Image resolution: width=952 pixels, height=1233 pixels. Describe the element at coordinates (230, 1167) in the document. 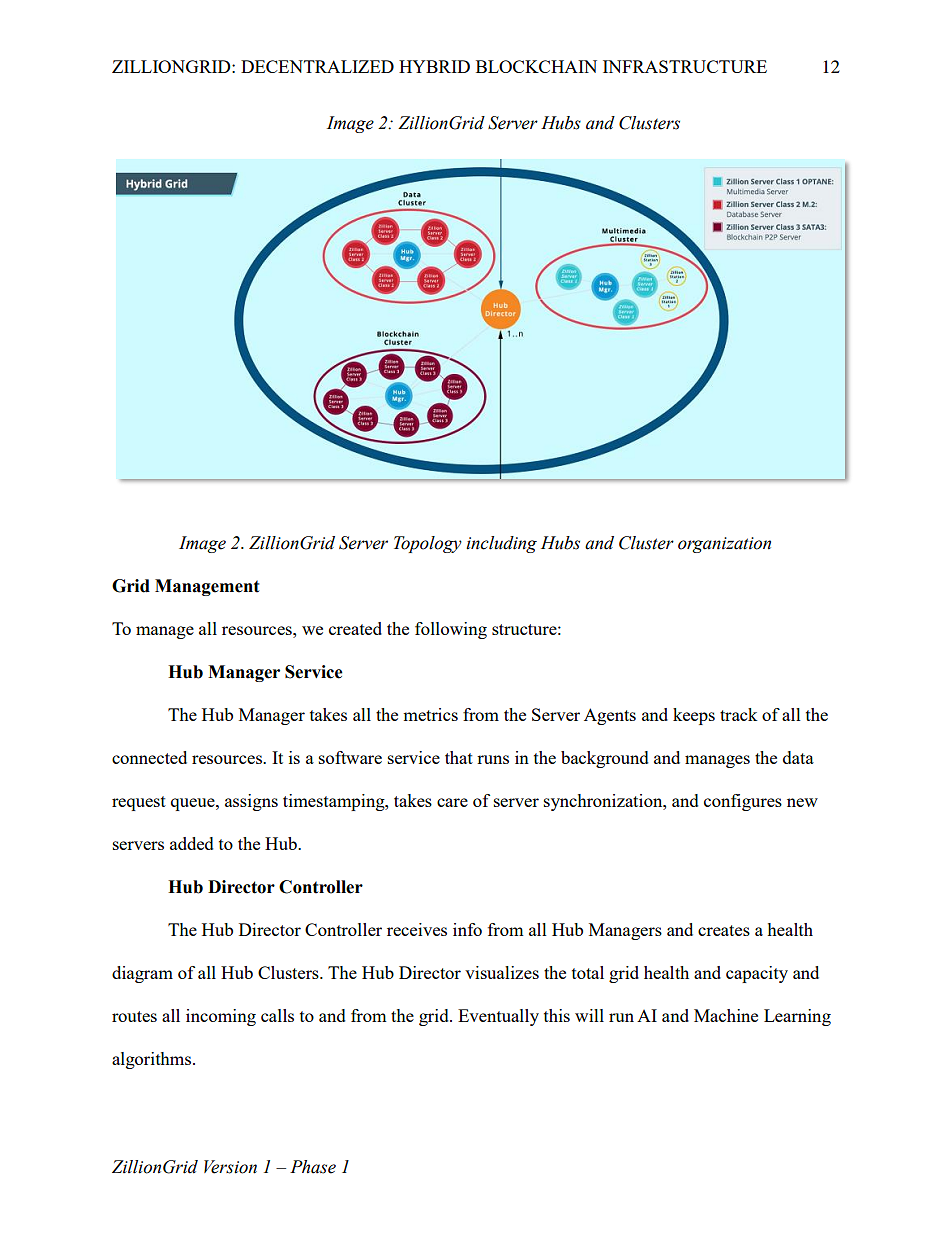

I see `Version` at that location.
